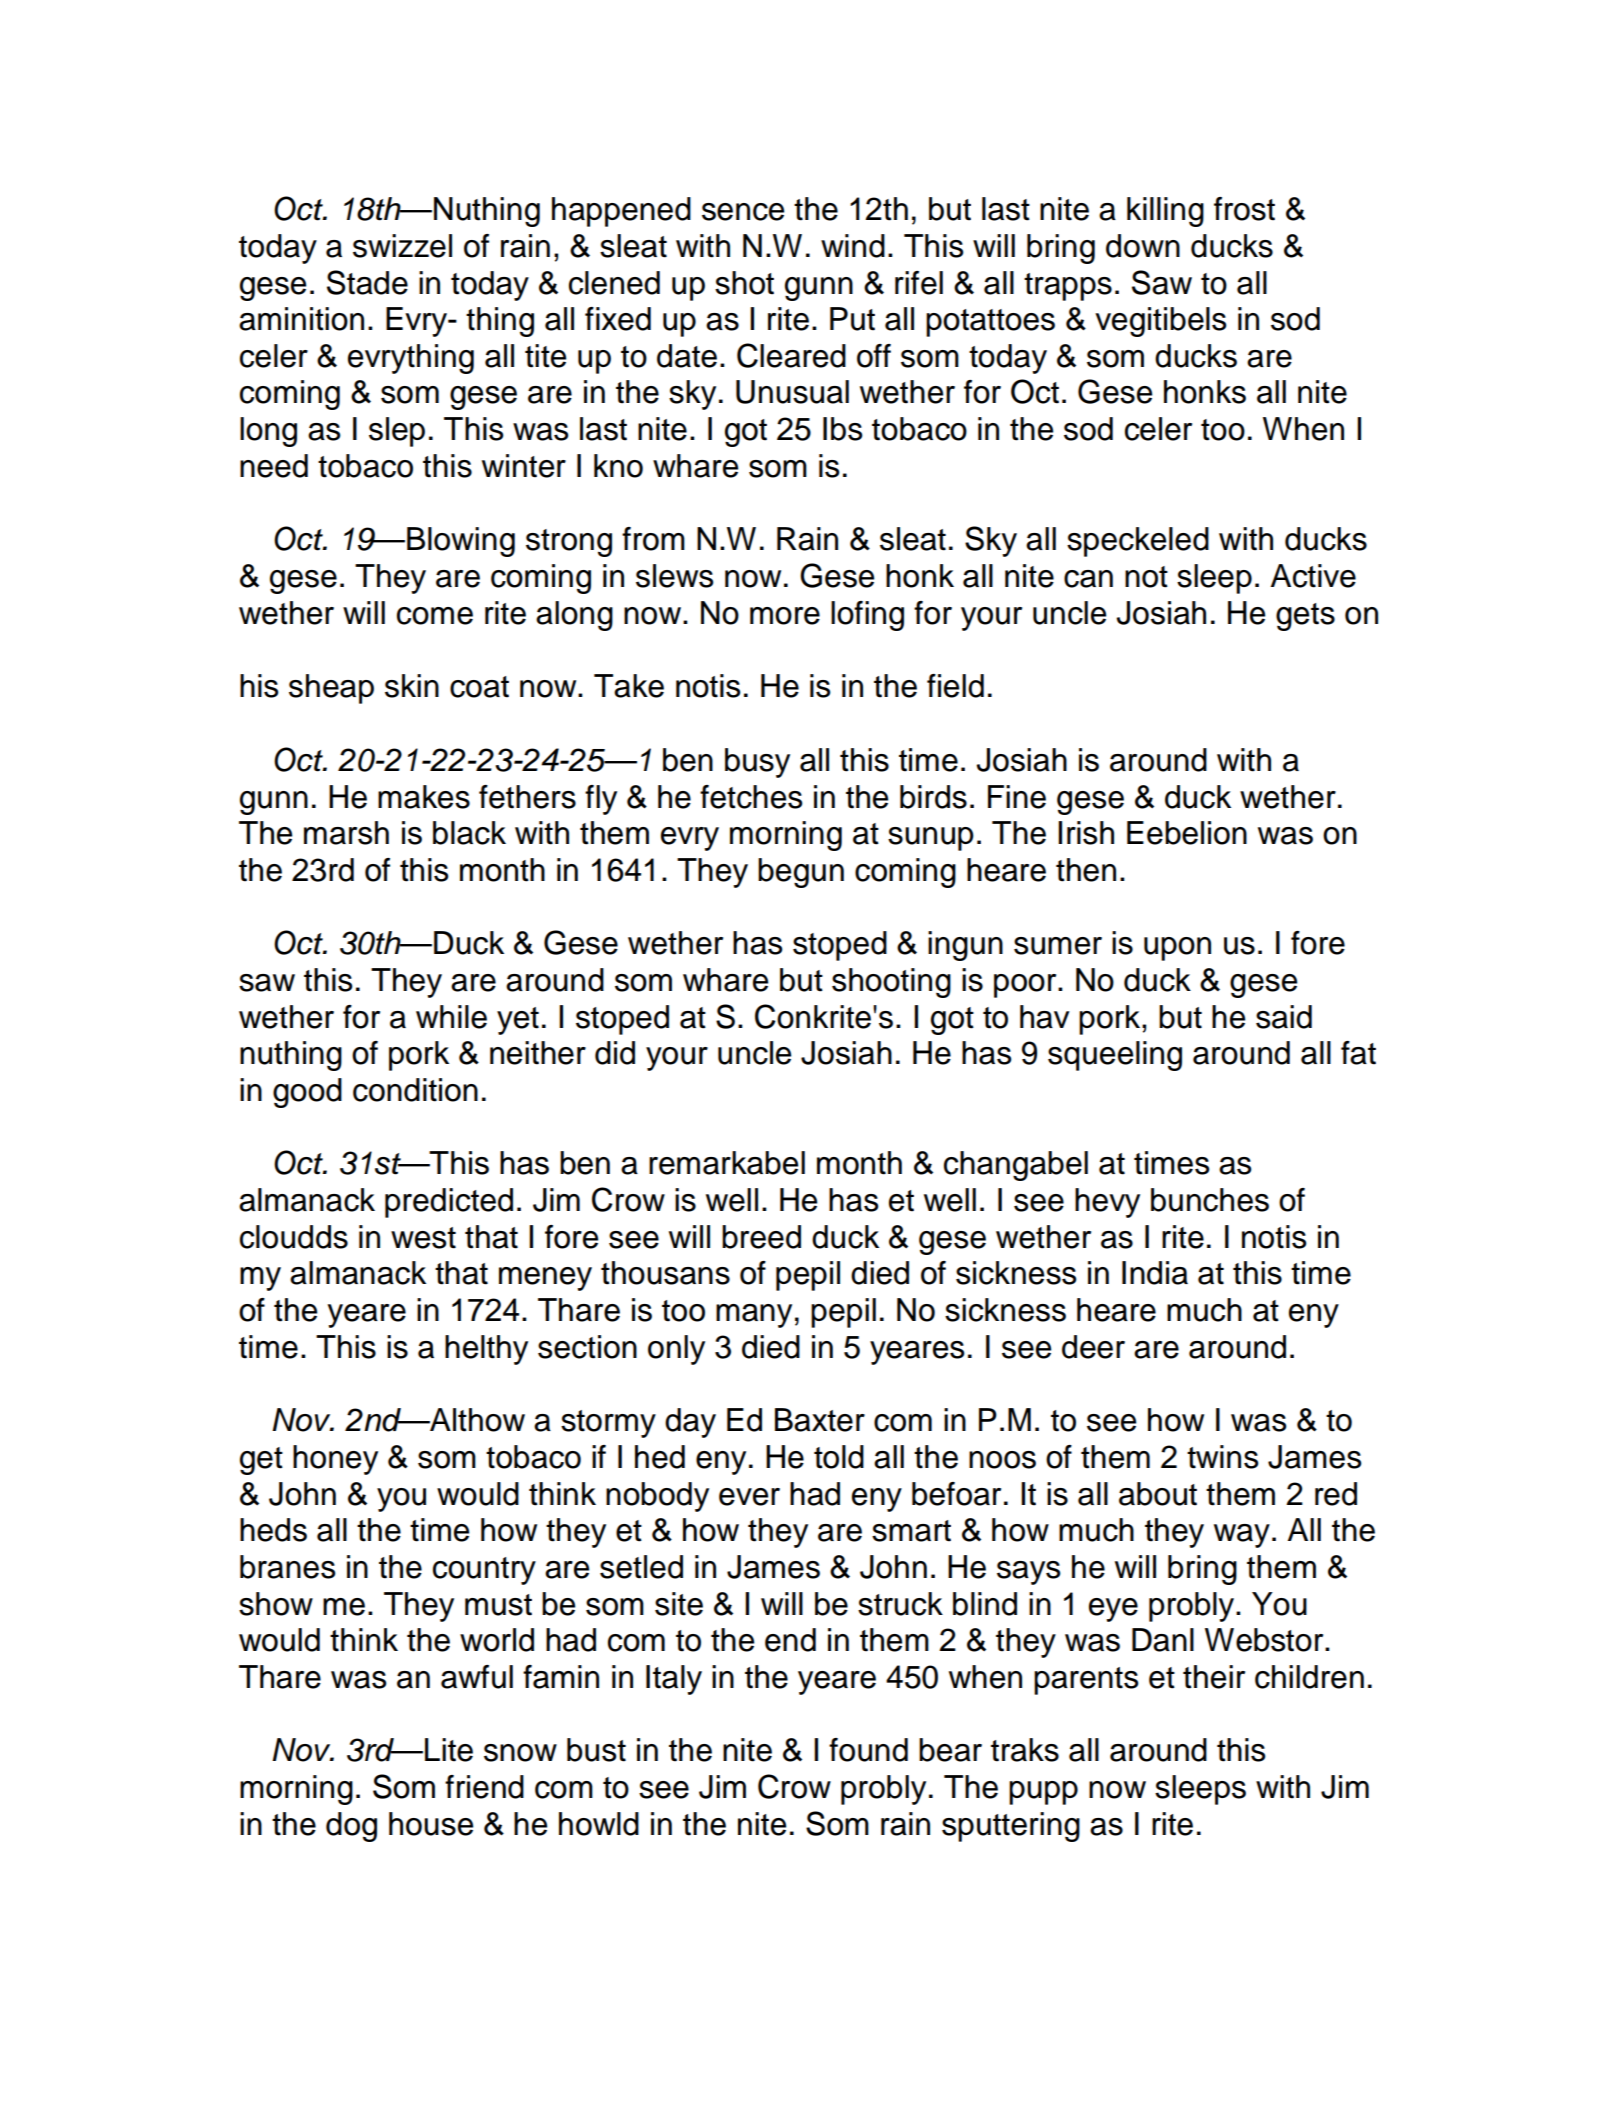 The image size is (1623, 2101). I want to click on found, so click(868, 1750).
